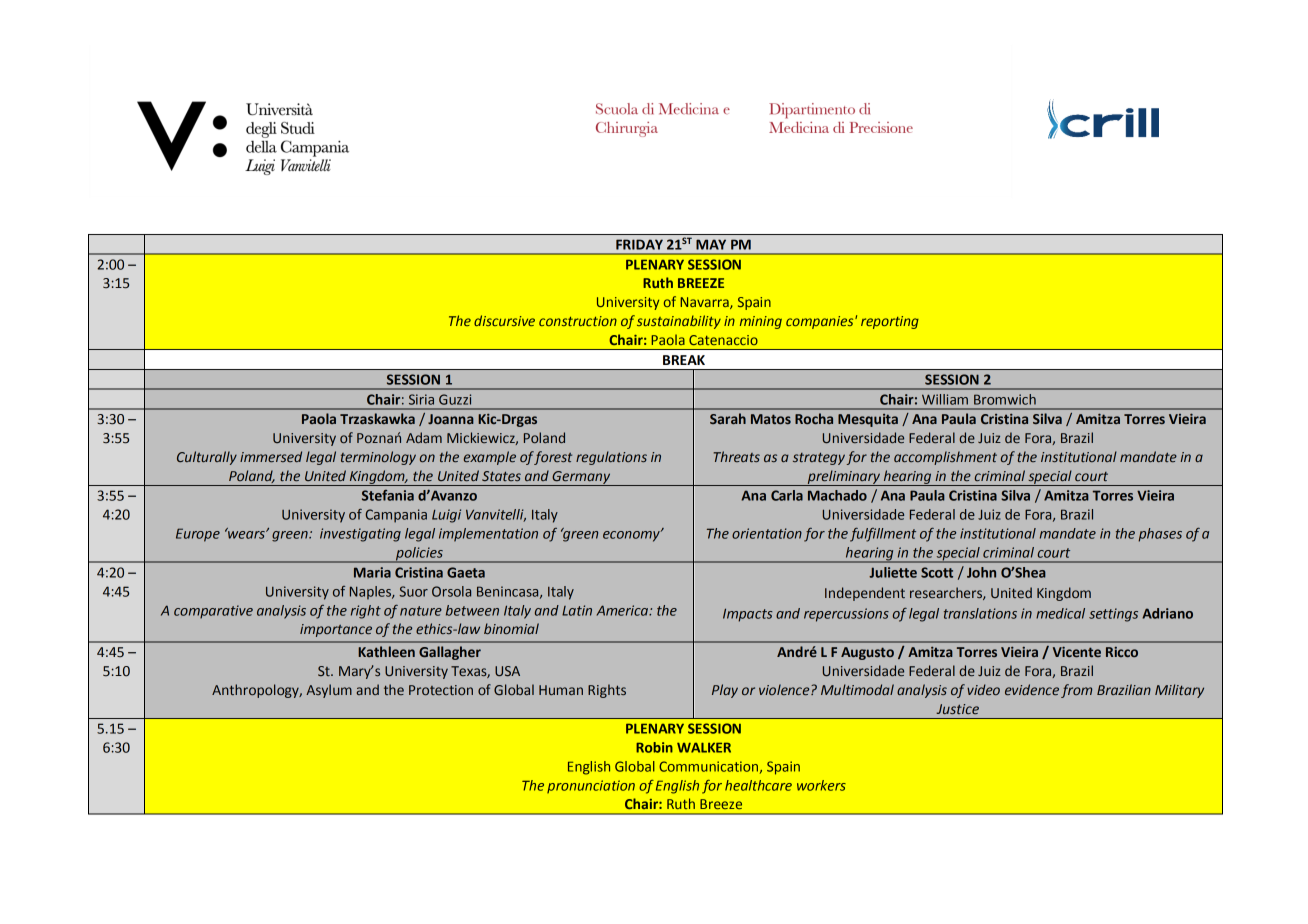 This screenshot has width=1308, height=924. Describe the element at coordinates (591, 786) in the screenshot. I see `pronunciation` at that location.
